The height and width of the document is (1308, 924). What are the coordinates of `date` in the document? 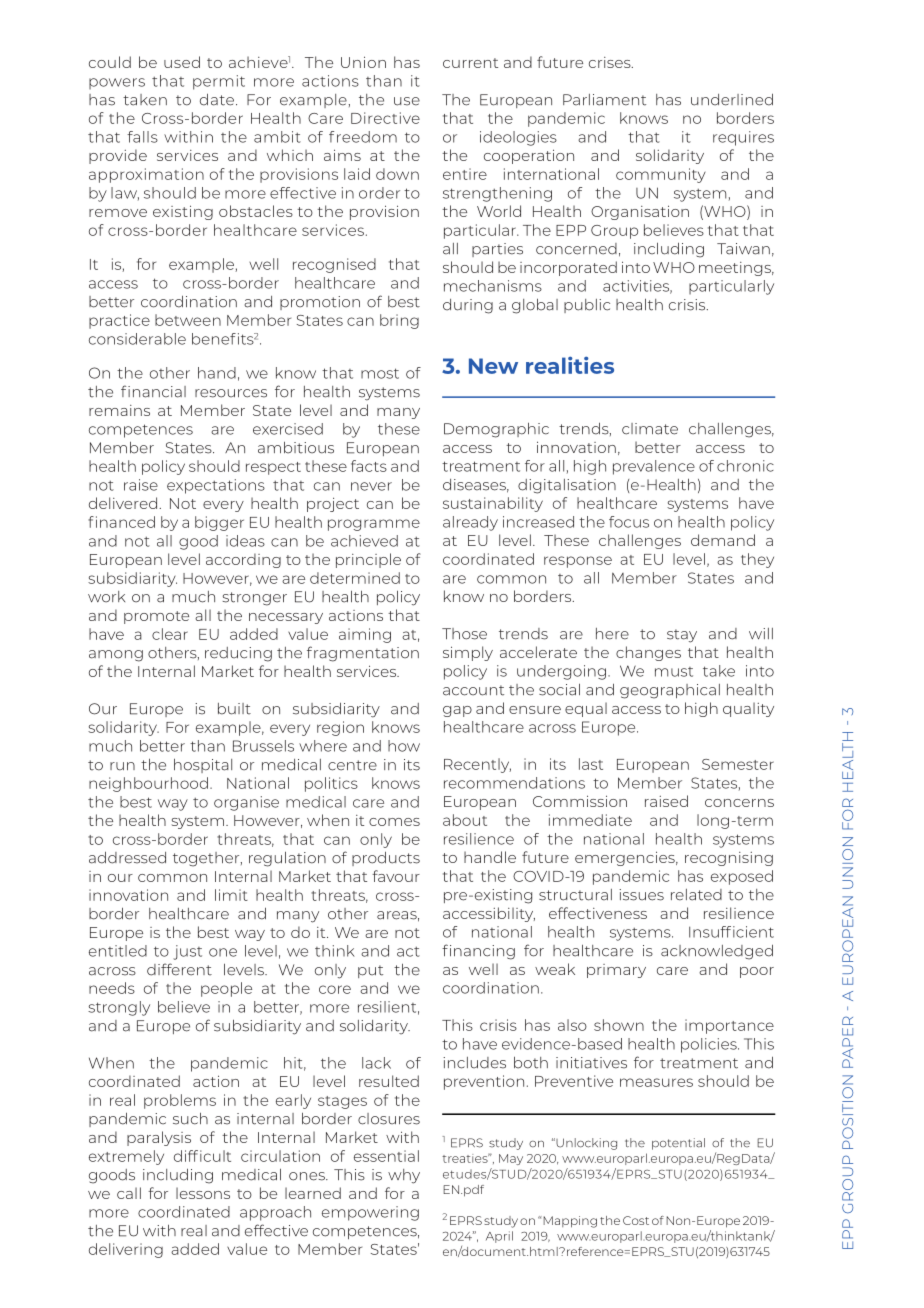 It's located at (217, 99).
